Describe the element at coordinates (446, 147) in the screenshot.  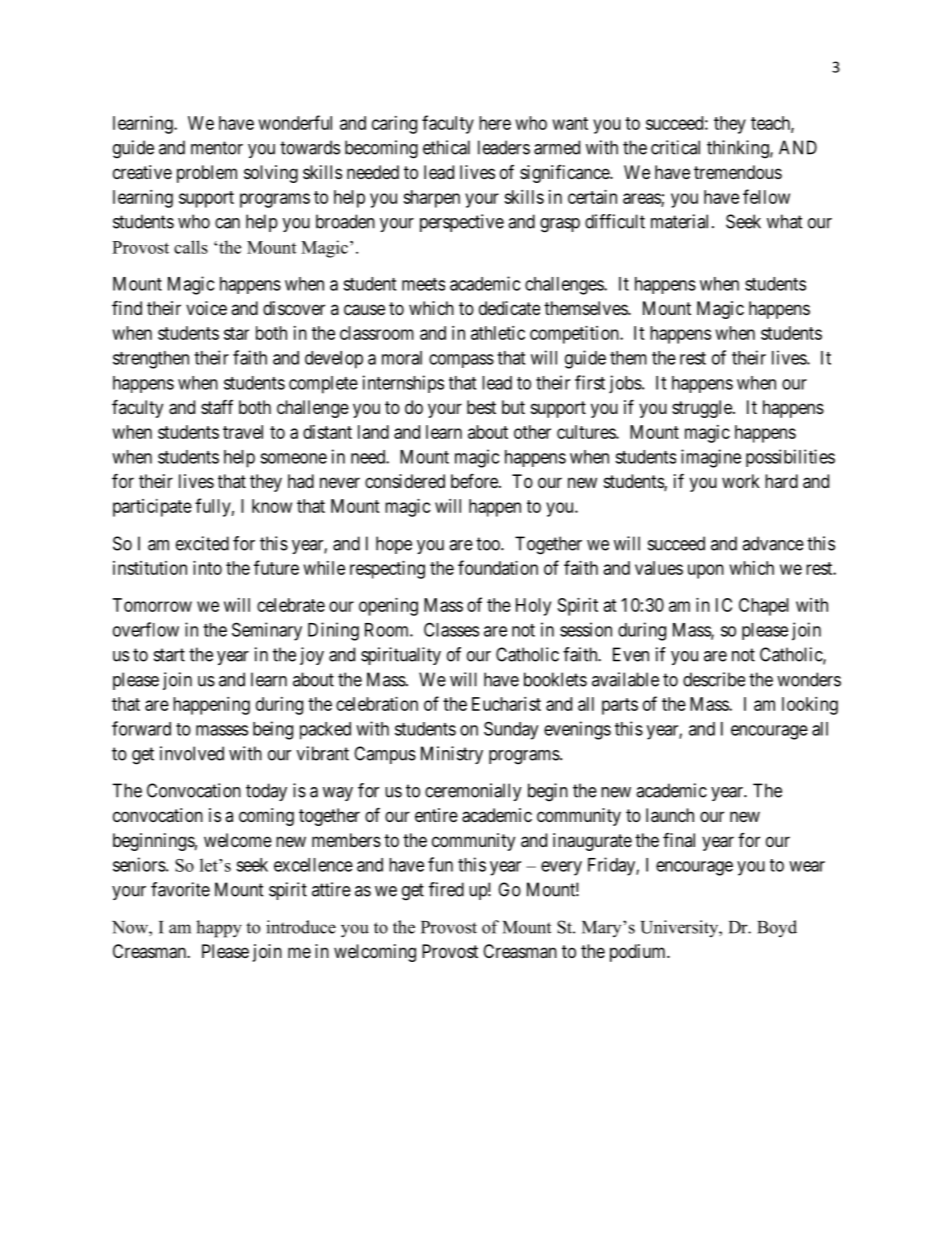
I see `ethical` at that location.
